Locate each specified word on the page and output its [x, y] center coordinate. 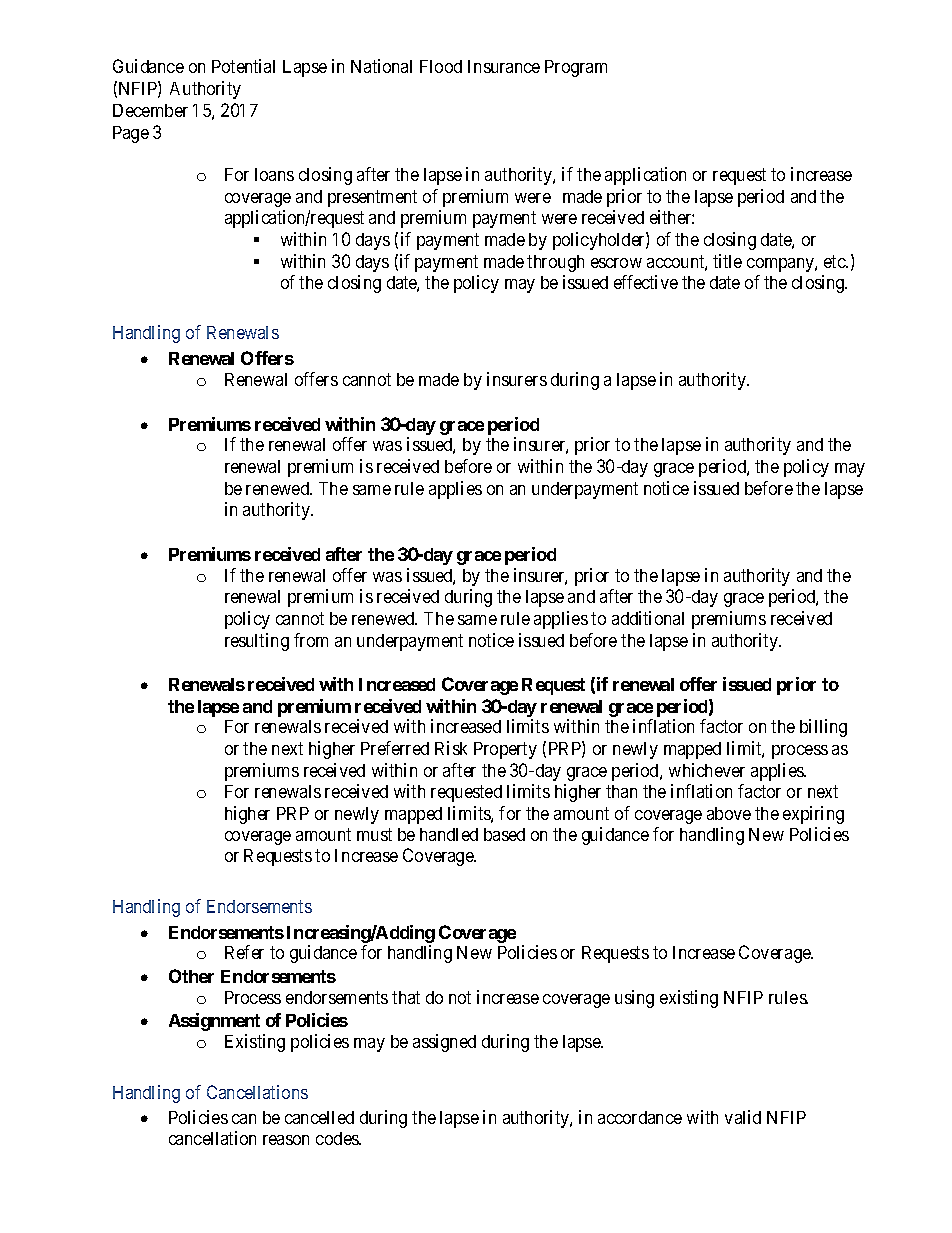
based [504, 834]
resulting [257, 642]
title [727, 261]
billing [823, 728]
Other [191, 976]
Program [576, 68]
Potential [243, 66]
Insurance [504, 66]
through [555, 263]
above [729, 813]
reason [286, 1140]
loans [274, 174]
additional [648, 618]
